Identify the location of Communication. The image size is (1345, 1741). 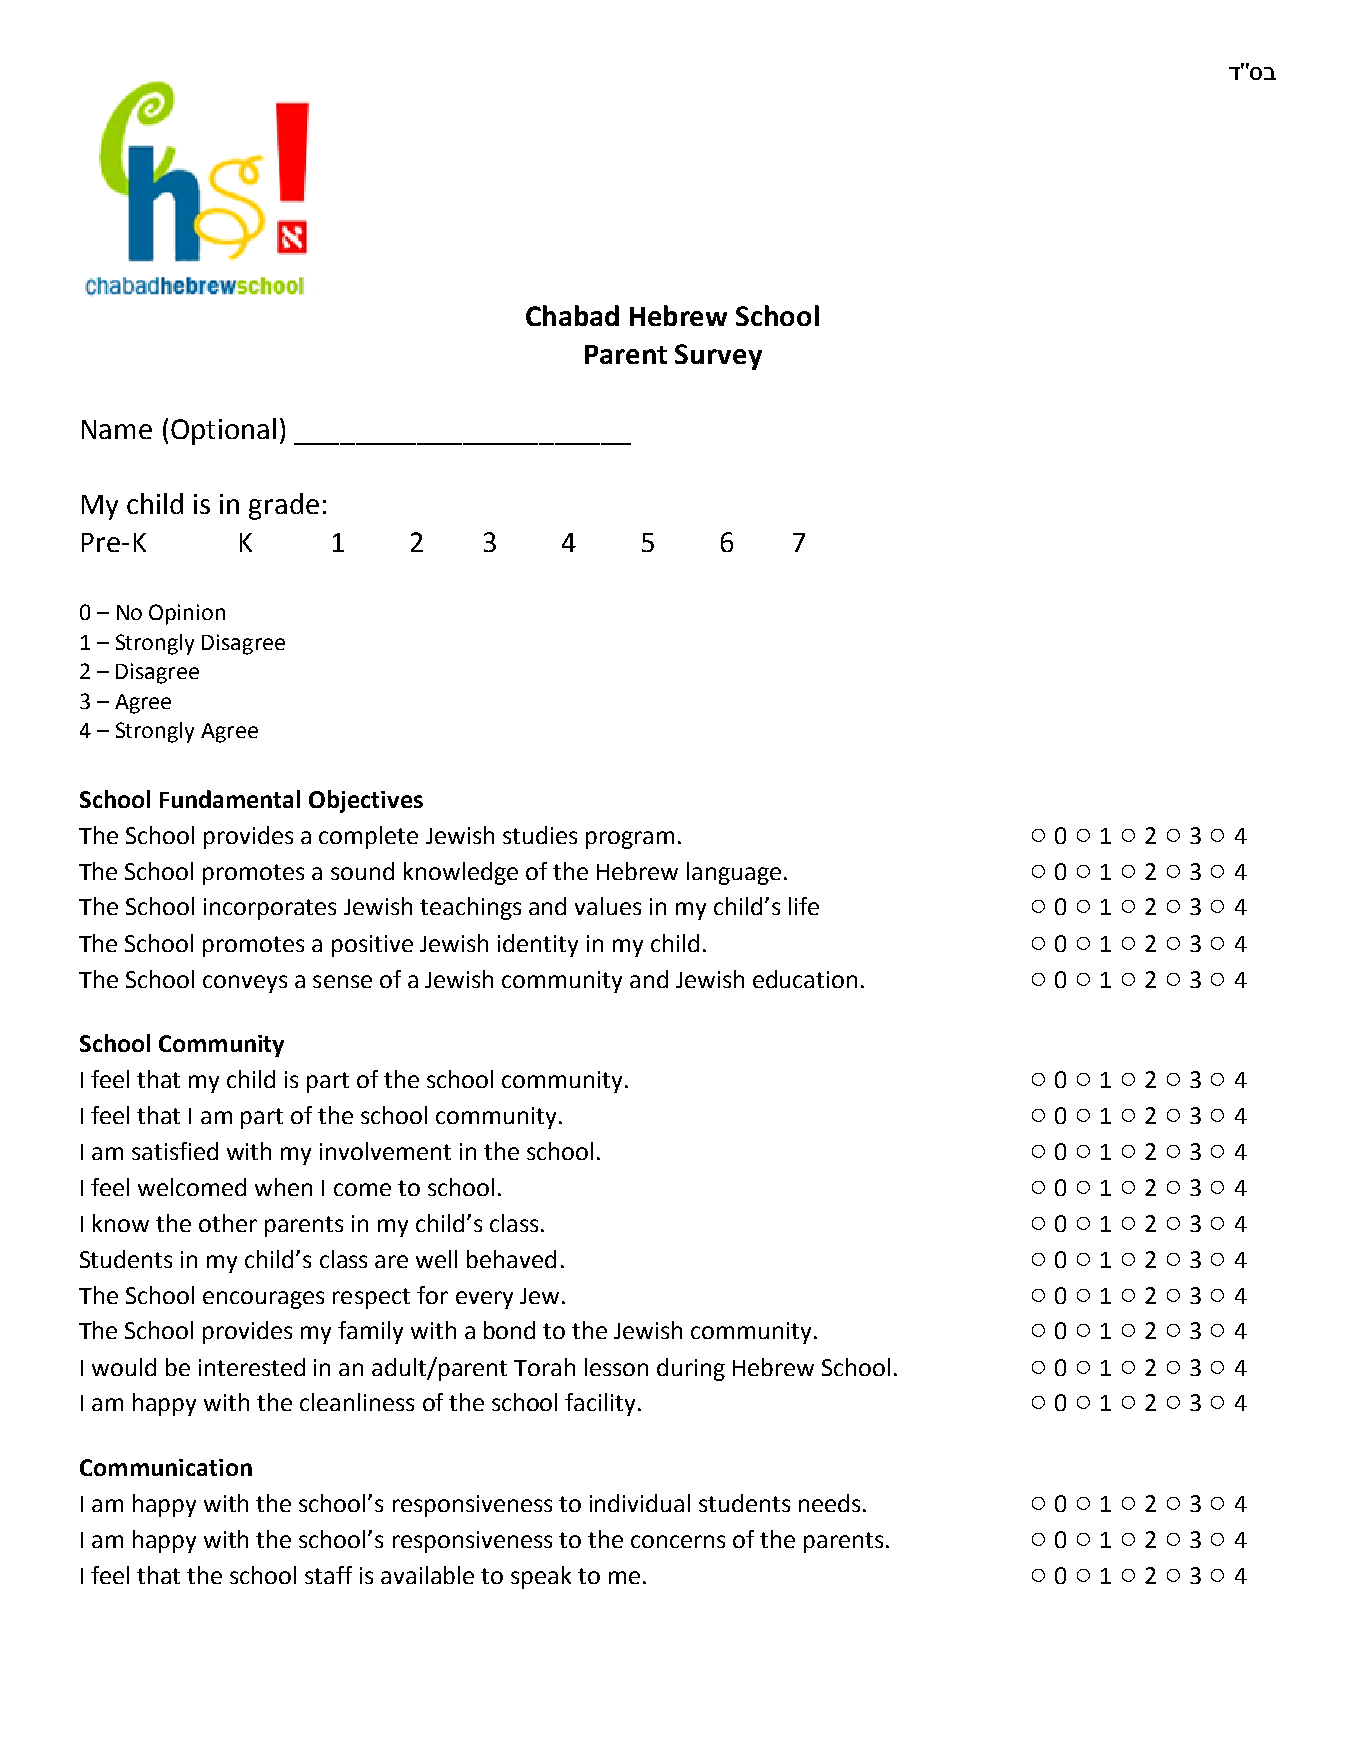
(166, 1467).
